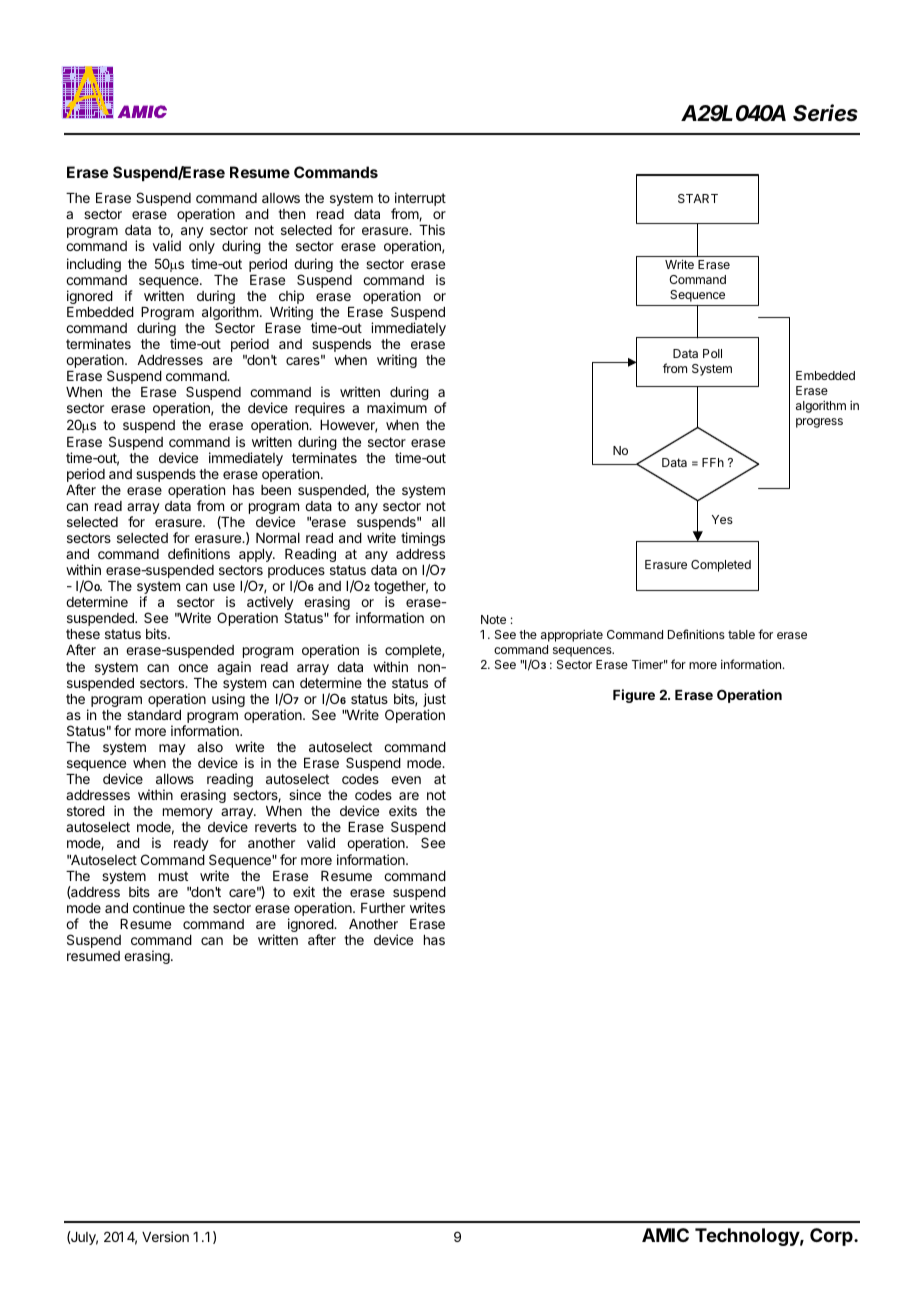 Image resolution: width=924 pixels, height=1308 pixels. Describe the element at coordinates (698, 198) in the document. I see `START` at that location.
